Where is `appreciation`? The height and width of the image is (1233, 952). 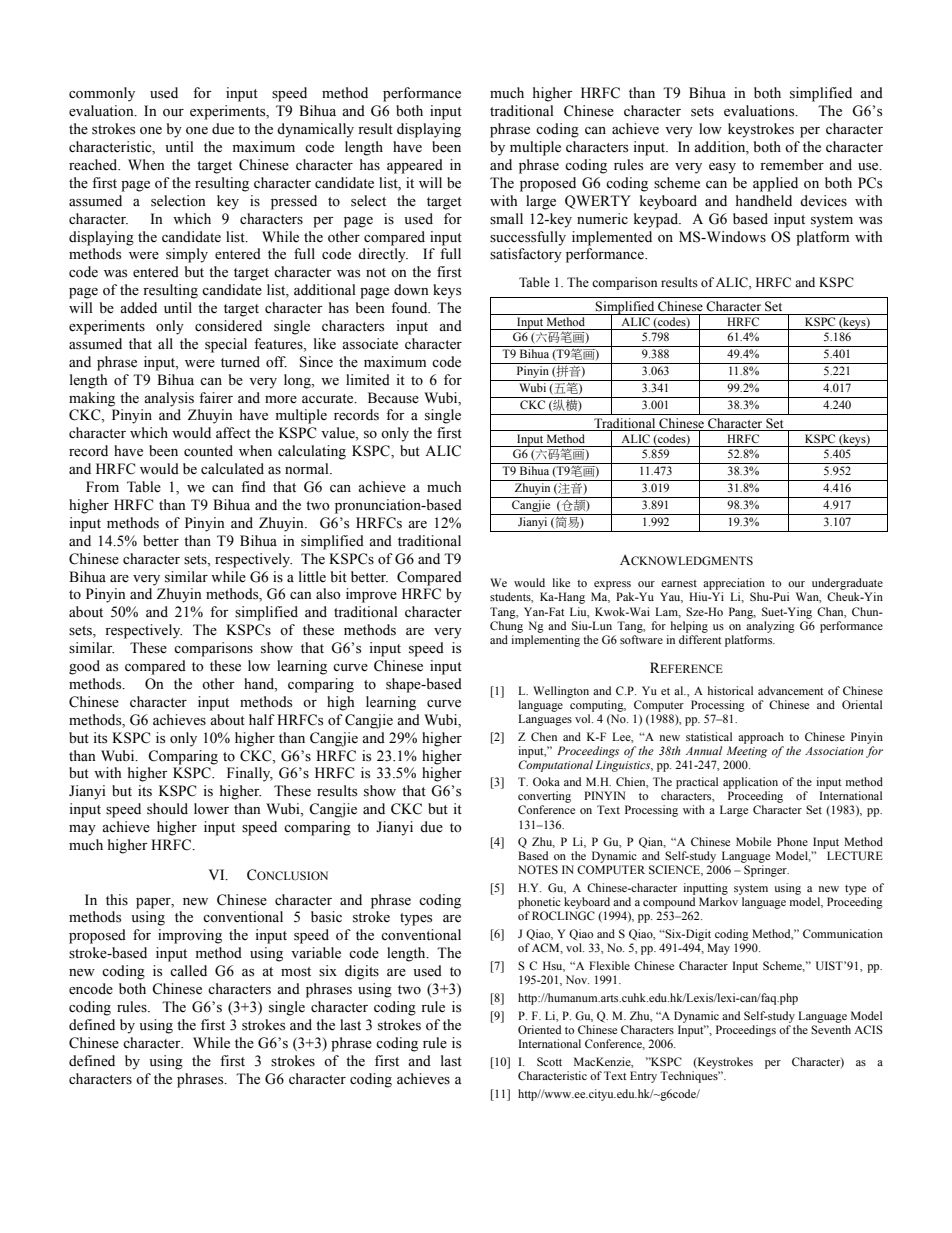 appreciation is located at coordinates (734, 584).
